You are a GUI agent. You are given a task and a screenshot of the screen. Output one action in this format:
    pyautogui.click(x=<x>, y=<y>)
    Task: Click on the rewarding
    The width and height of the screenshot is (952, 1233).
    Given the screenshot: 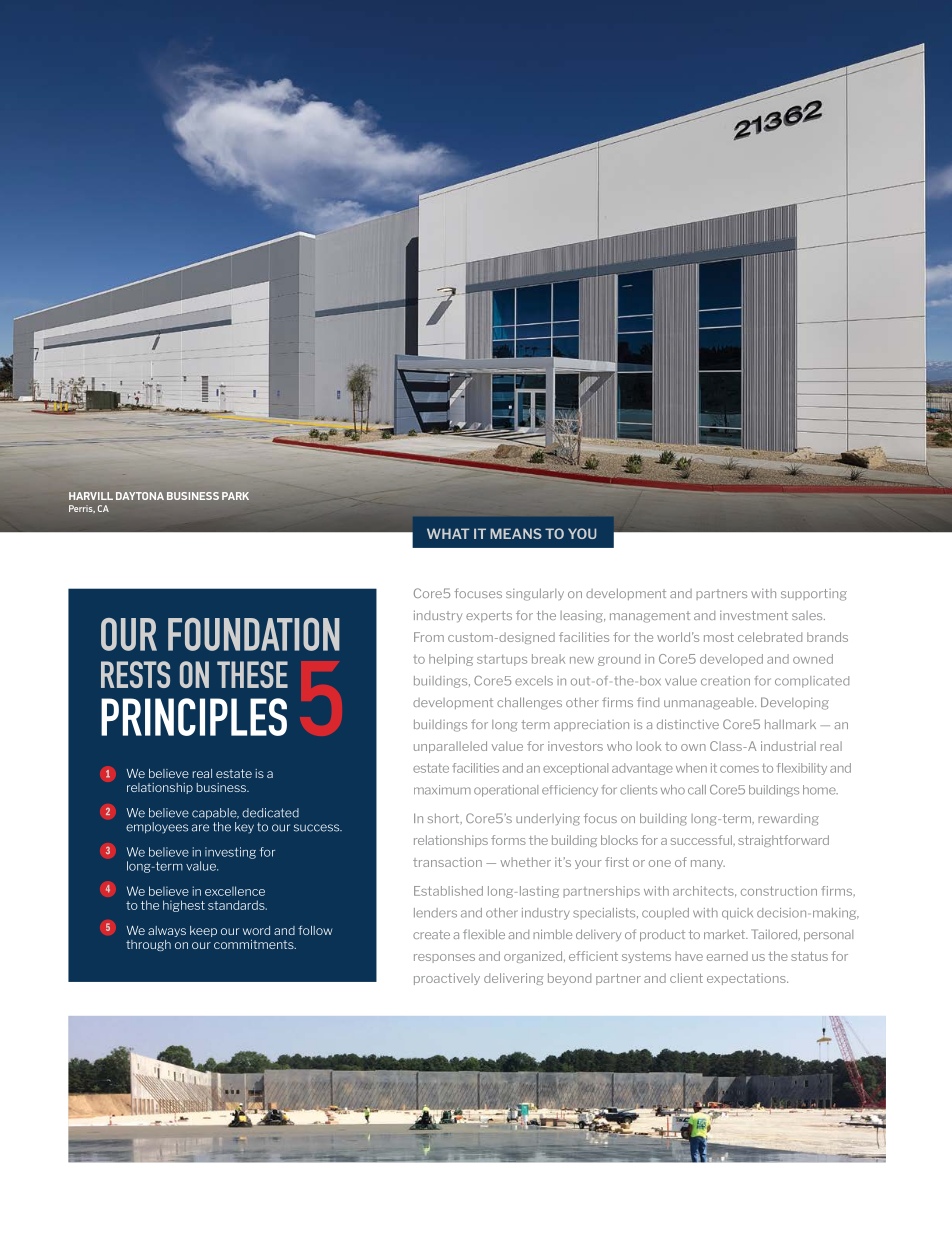 What is the action you would take?
    pyautogui.click(x=788, y=820)
